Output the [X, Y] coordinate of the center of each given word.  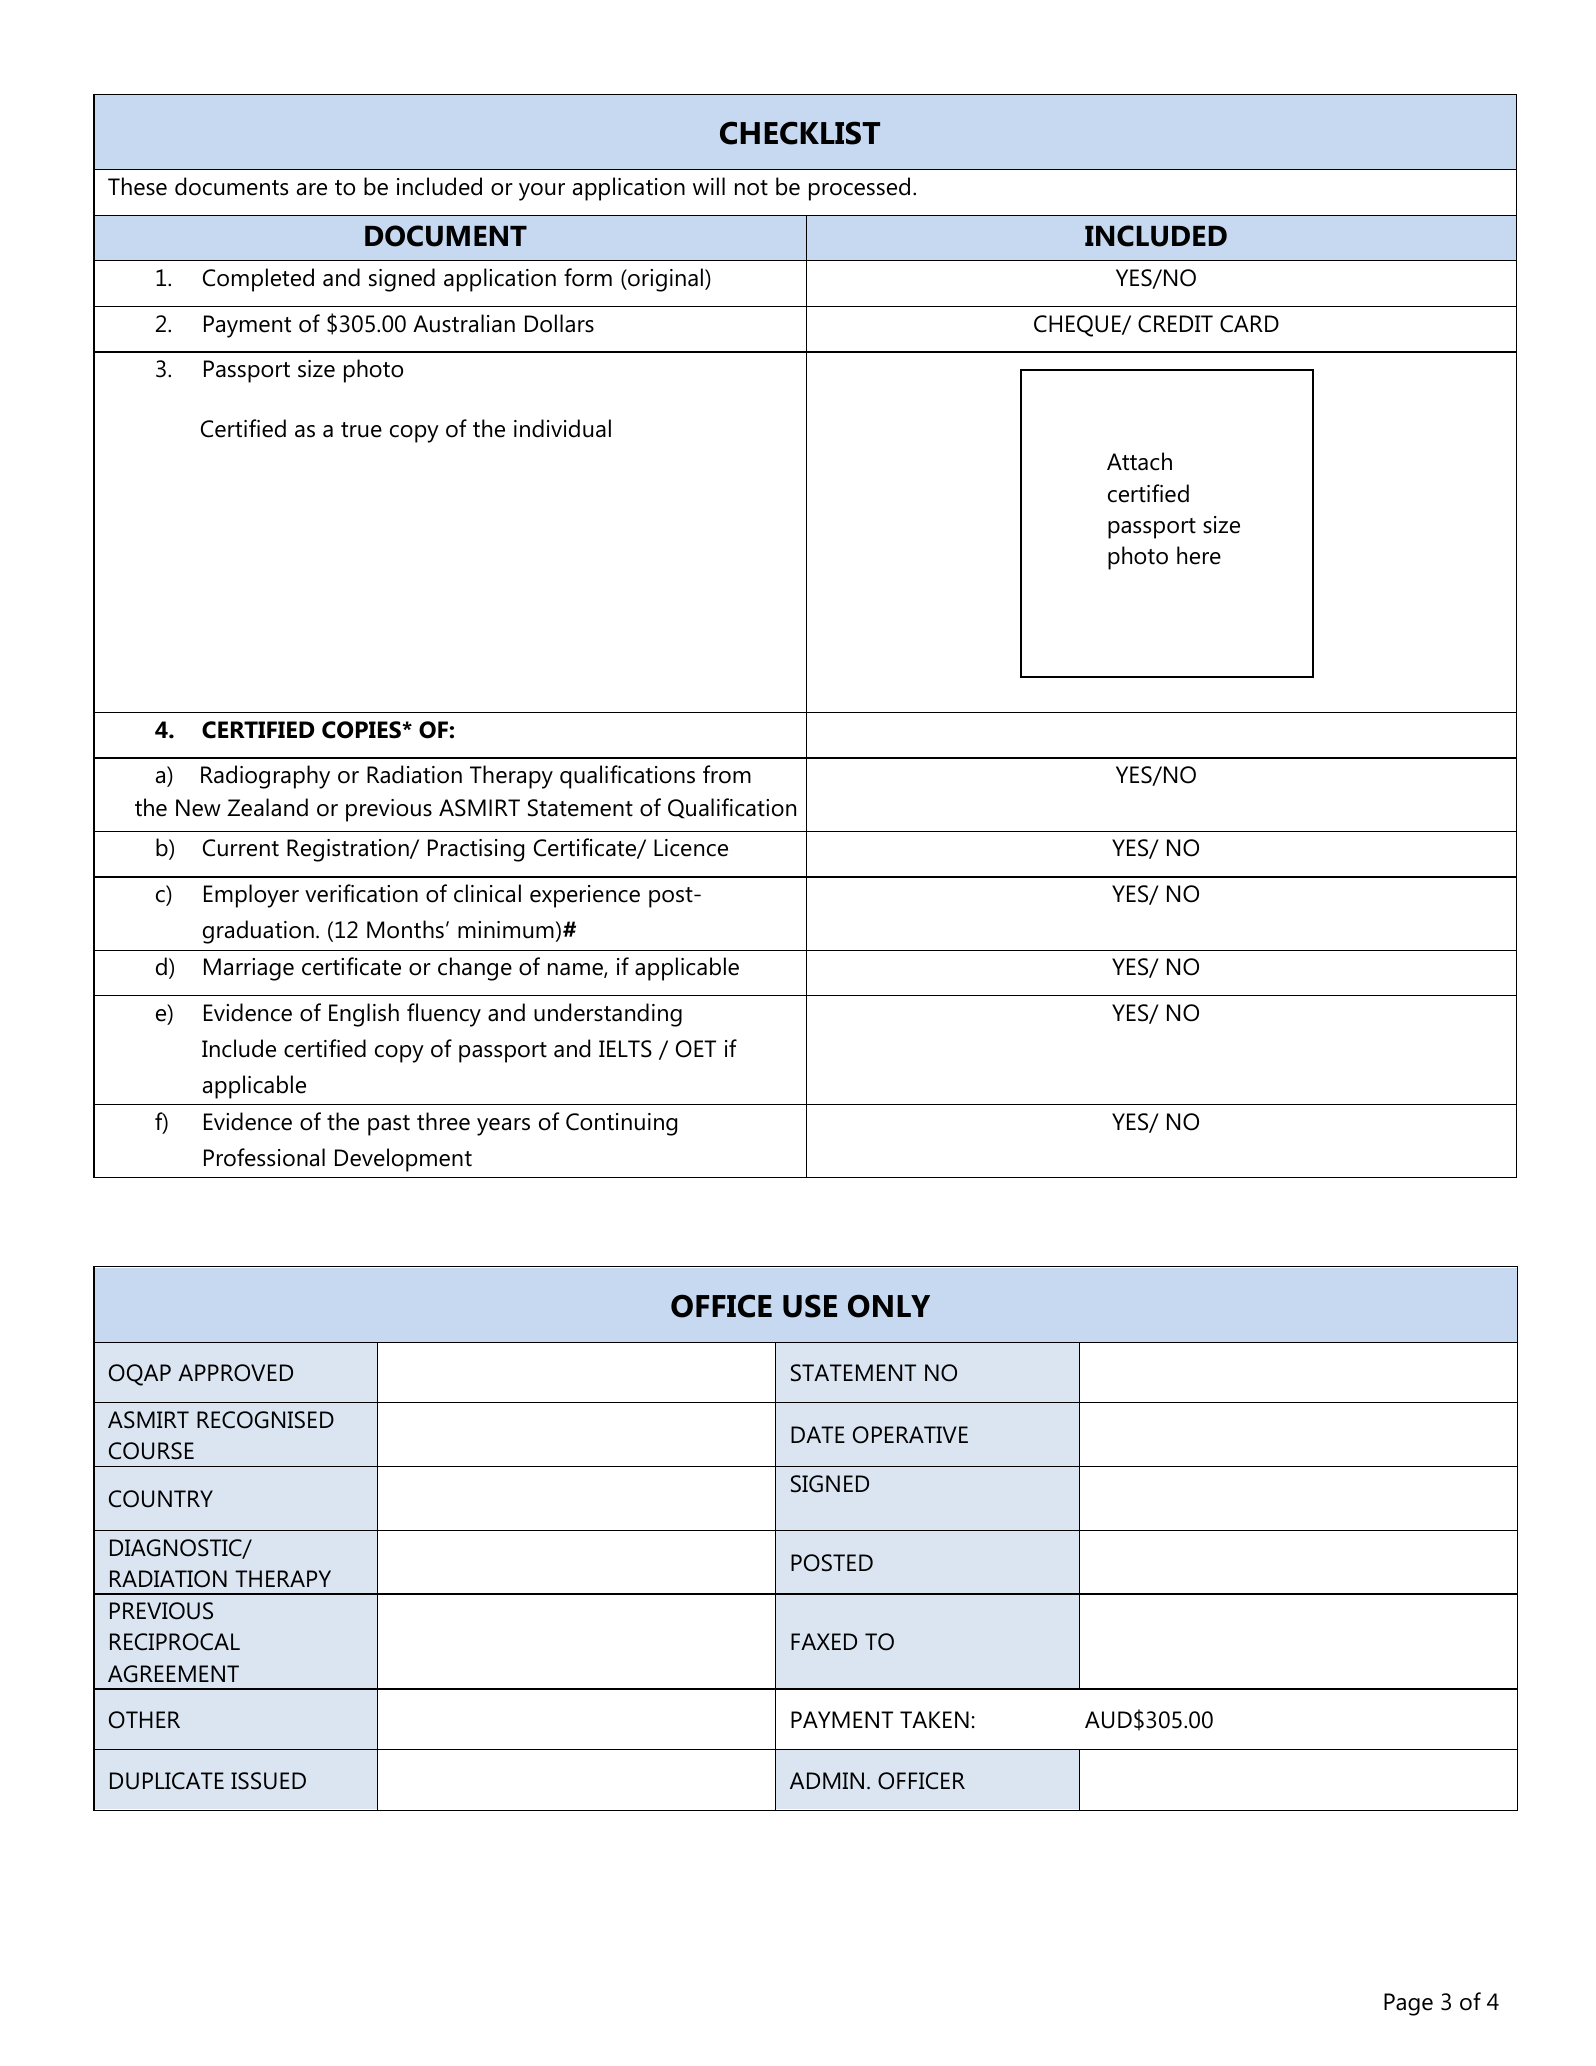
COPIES [362, 730]
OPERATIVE [910, 1435]
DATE [818, 1434]
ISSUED [268, 1781]
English [364, 1015]
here [1199, 555]
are [312, 189]
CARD [1249, 324]
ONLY [889, 1306]
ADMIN [827, 1780]
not [751, 188]
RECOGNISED [265, 1420]
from [727, 774]
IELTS [625, 1049]
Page [1408, 2004]
